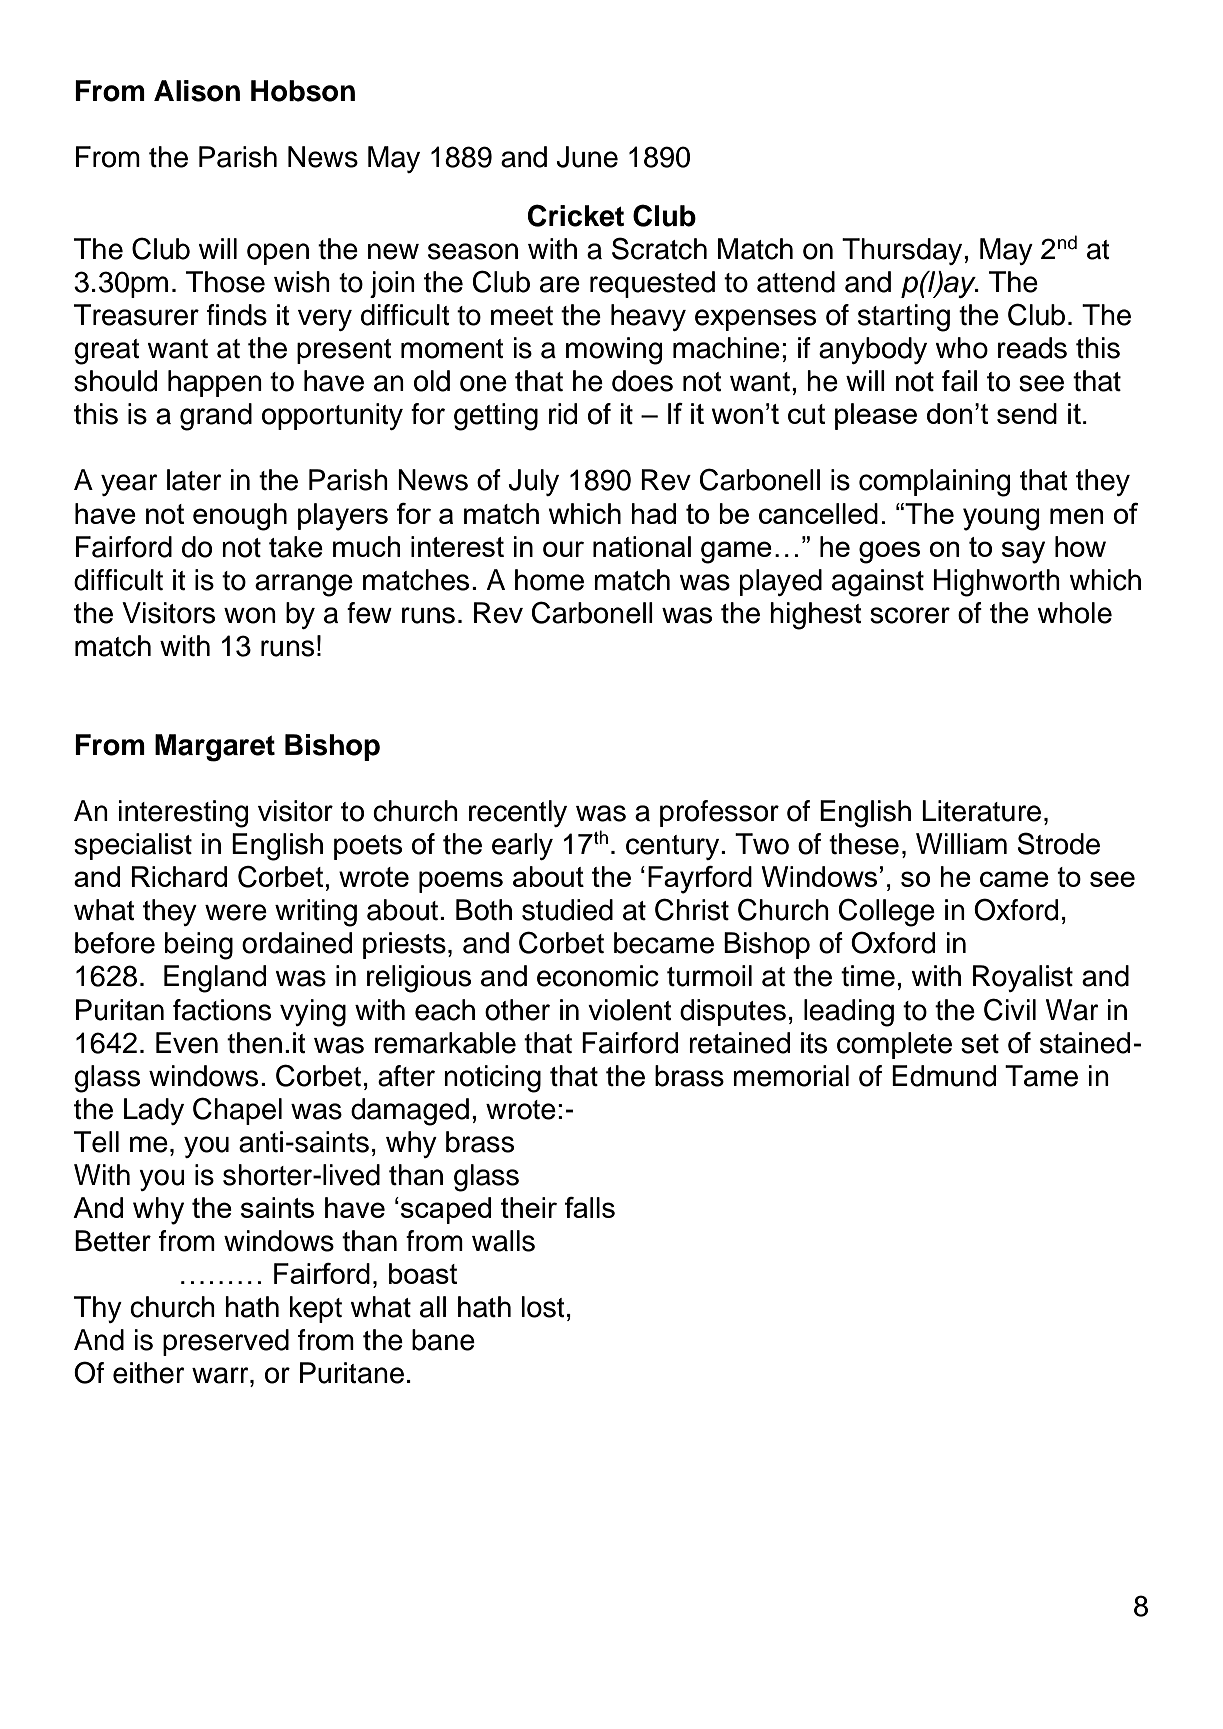  Describe the element at coordinates (197, 91) in the image. I see `Alison` at that location.
